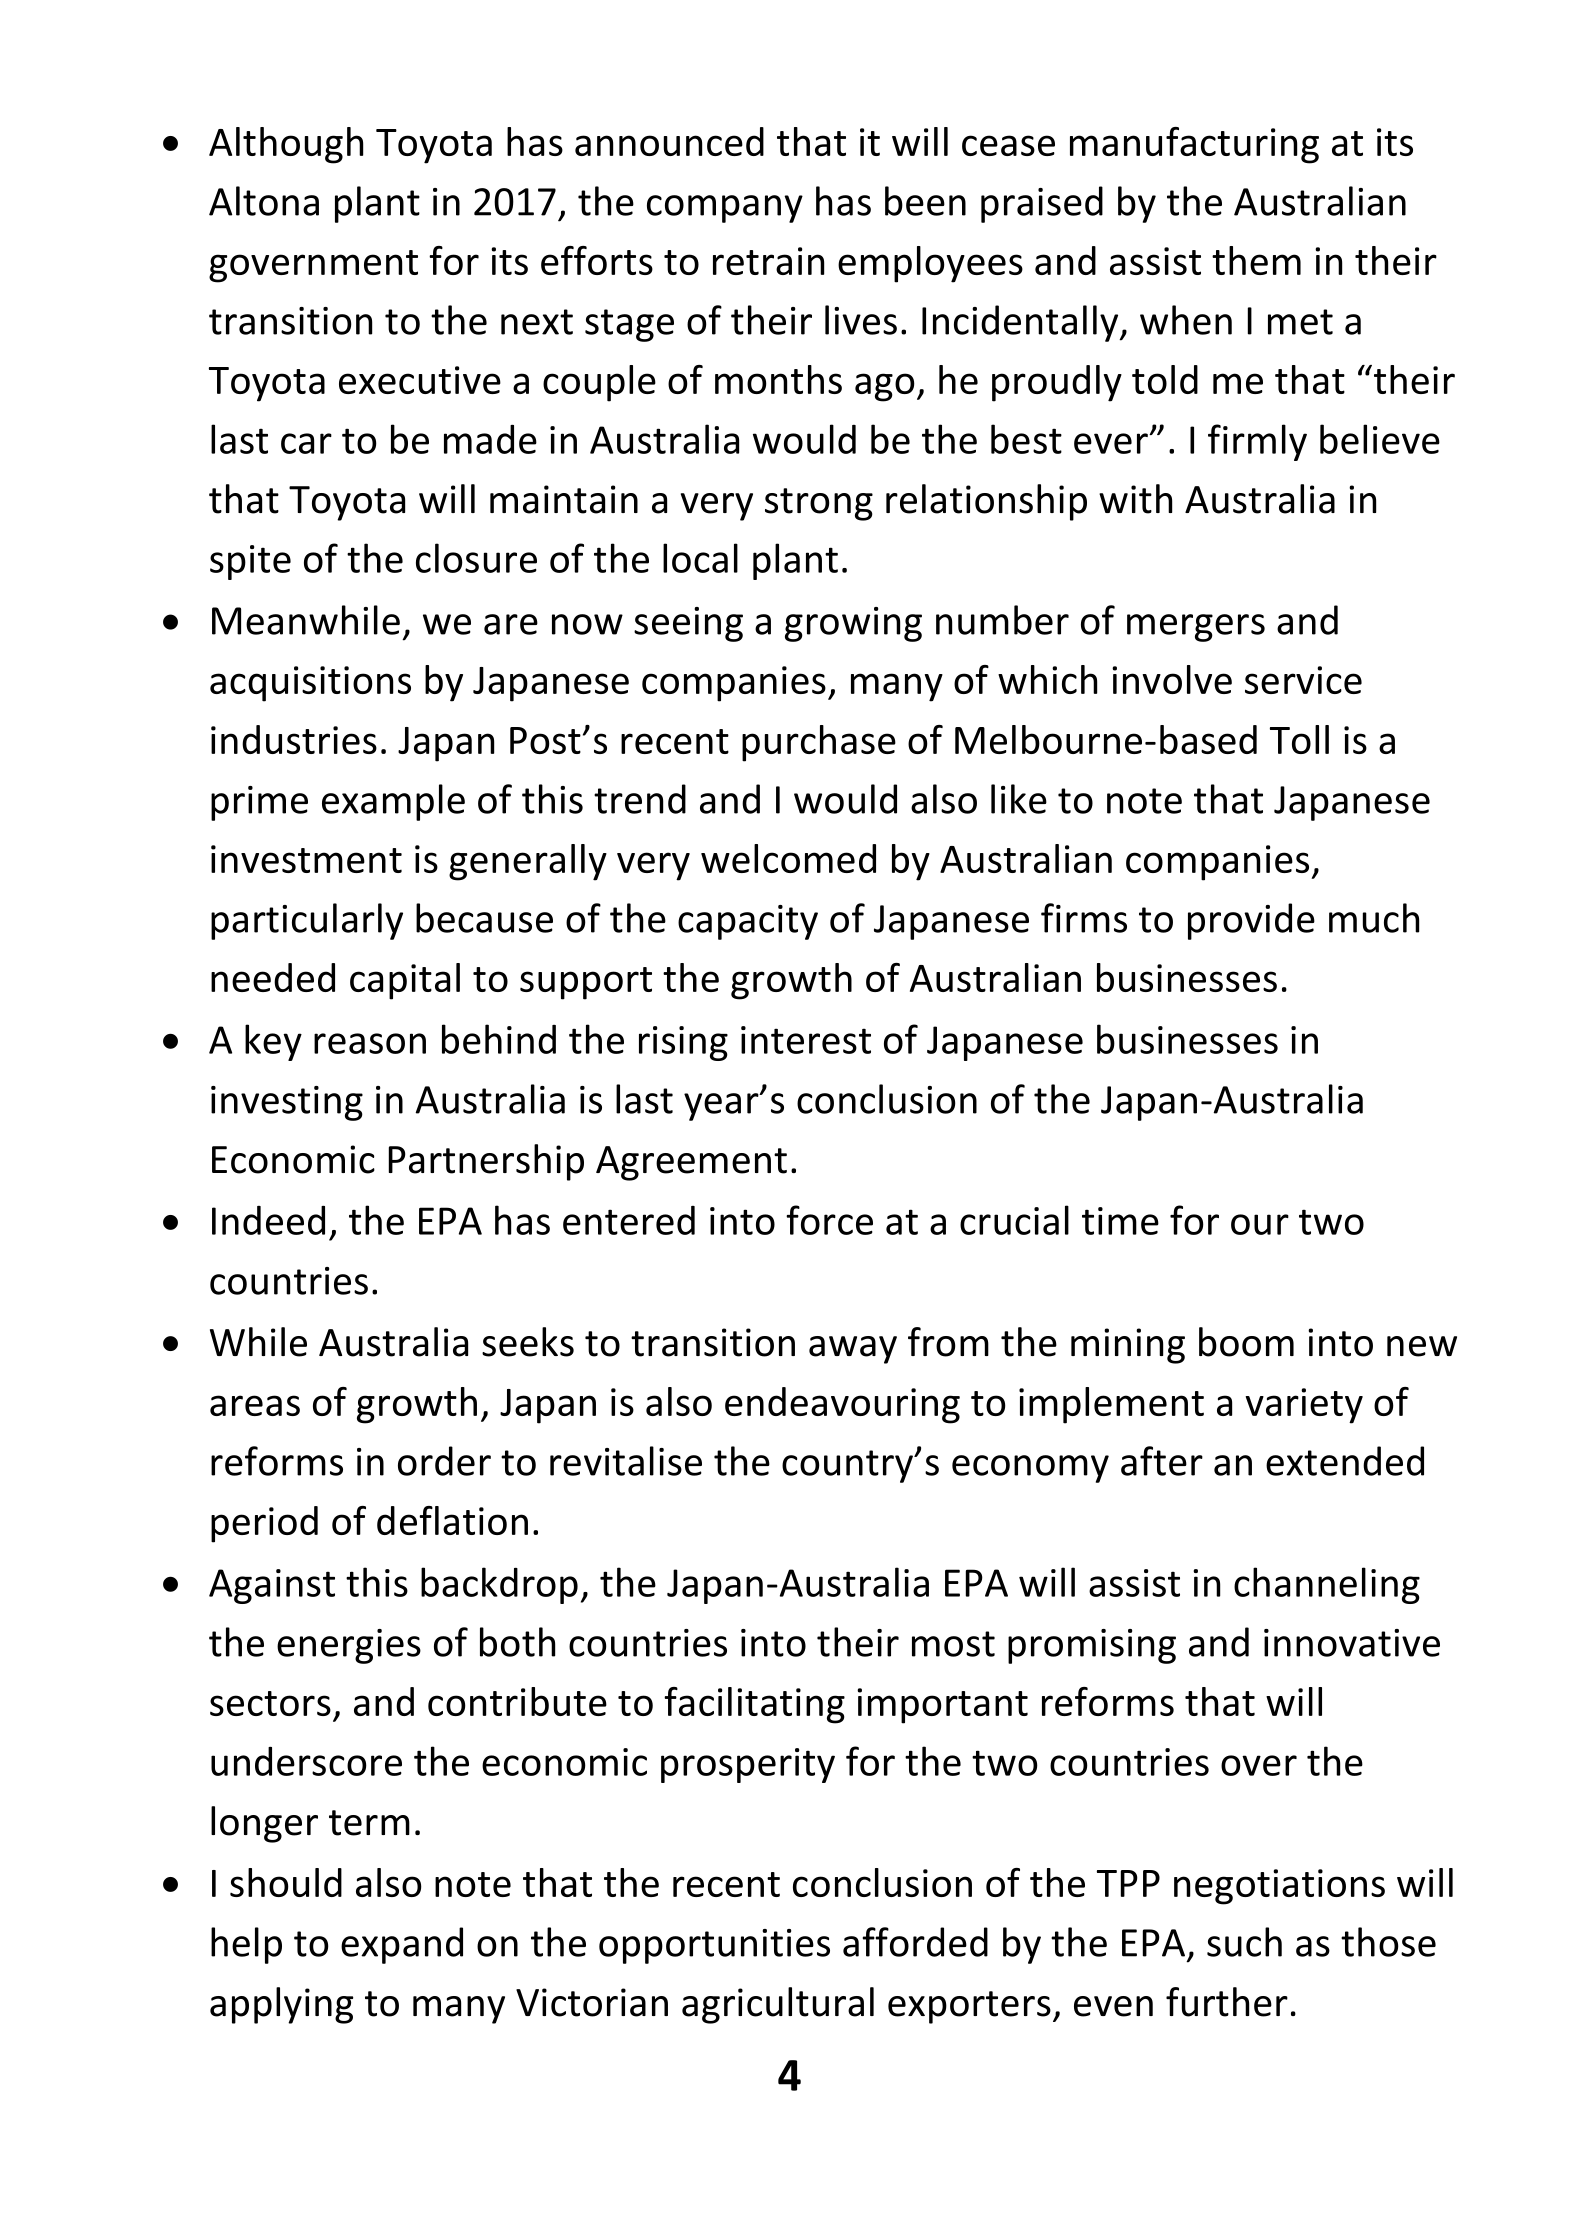 Image resolution: width=1579 pixels, height=2233 pixels. I want to click on expand, so click(402, 1945).
